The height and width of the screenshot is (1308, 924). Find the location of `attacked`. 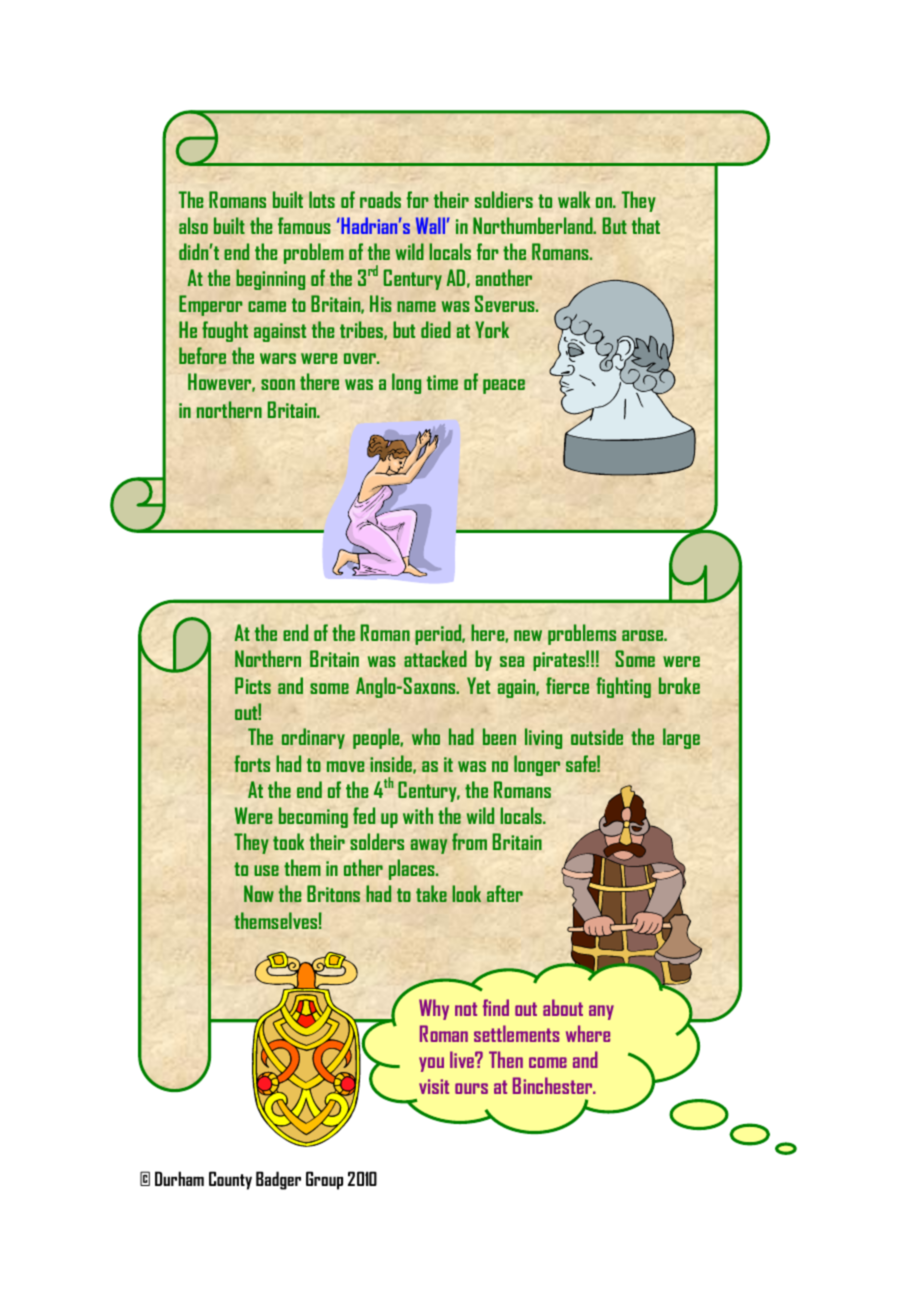

attacked is located at coordinates (435, 658).
